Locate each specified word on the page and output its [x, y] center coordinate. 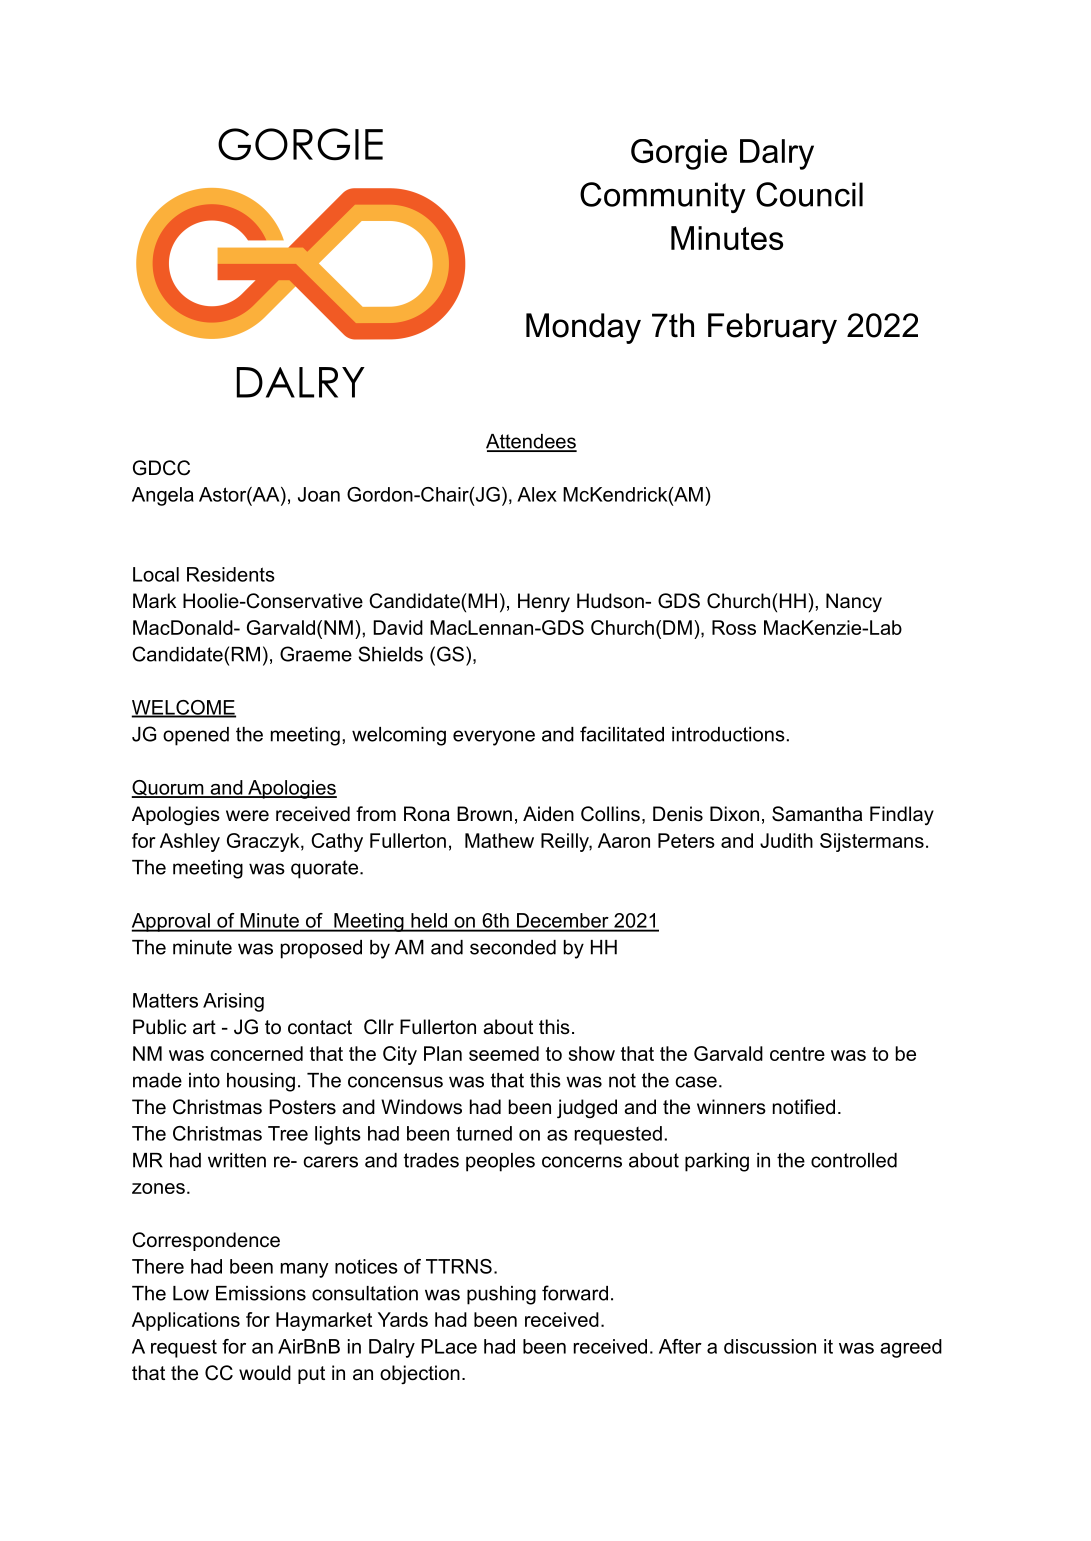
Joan [319, 494]
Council [809, 194]
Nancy [854, 603]
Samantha [817, 814]
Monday [583, 328]
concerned [256, 1053]
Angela [163, 496]
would [265, 1373]
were [247, 816]
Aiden [548, 814]
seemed [504, 1053]
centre [797, 1054]
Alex [537, 494]
